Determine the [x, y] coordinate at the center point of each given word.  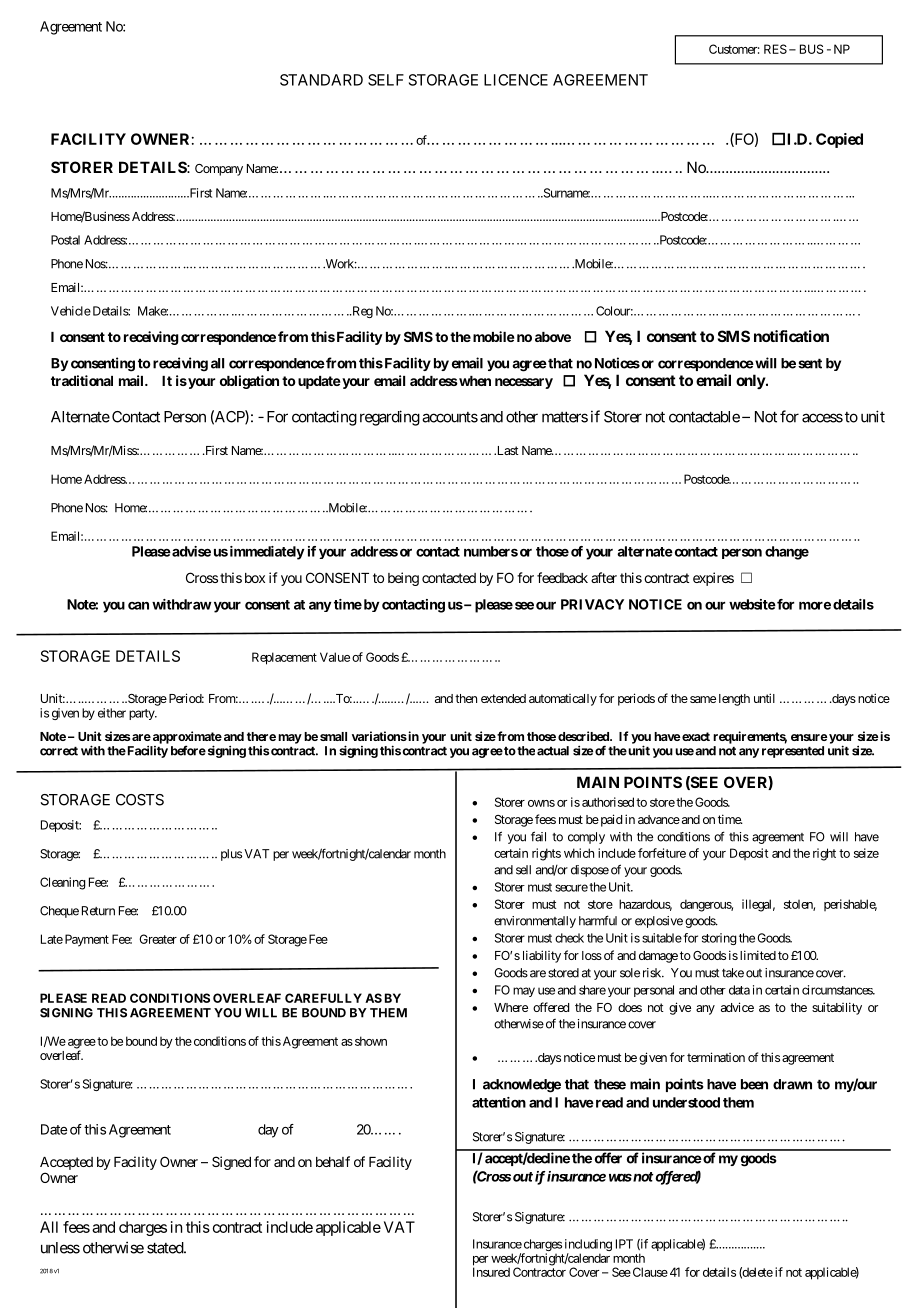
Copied [839, 140]
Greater [158, 939]
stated [166, 1248]
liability [542, 956]
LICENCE [516, 80]
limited [758, 955]
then [466, 698]
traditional [82, 380]
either [112, 713]
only [751, 381]
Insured [491, 1272]
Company [219, 170]
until [764, 698]
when [474, 381]
